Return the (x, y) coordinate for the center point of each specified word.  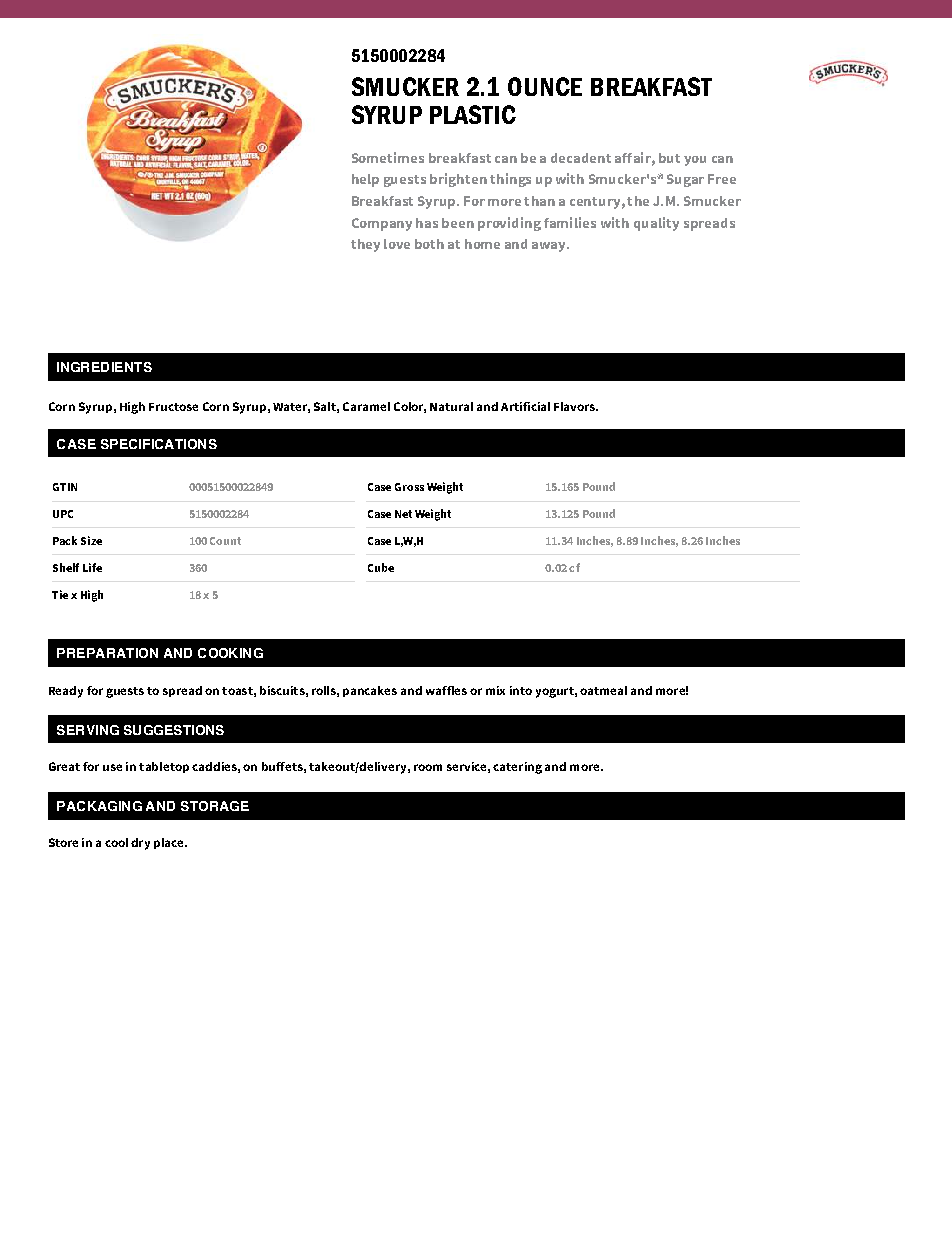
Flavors (575, 406)
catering (517, 768)
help (365, 180)
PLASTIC (473, 114)
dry (140, 844)
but (669, 158)
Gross (409, 487)
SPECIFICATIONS (159, 444)
